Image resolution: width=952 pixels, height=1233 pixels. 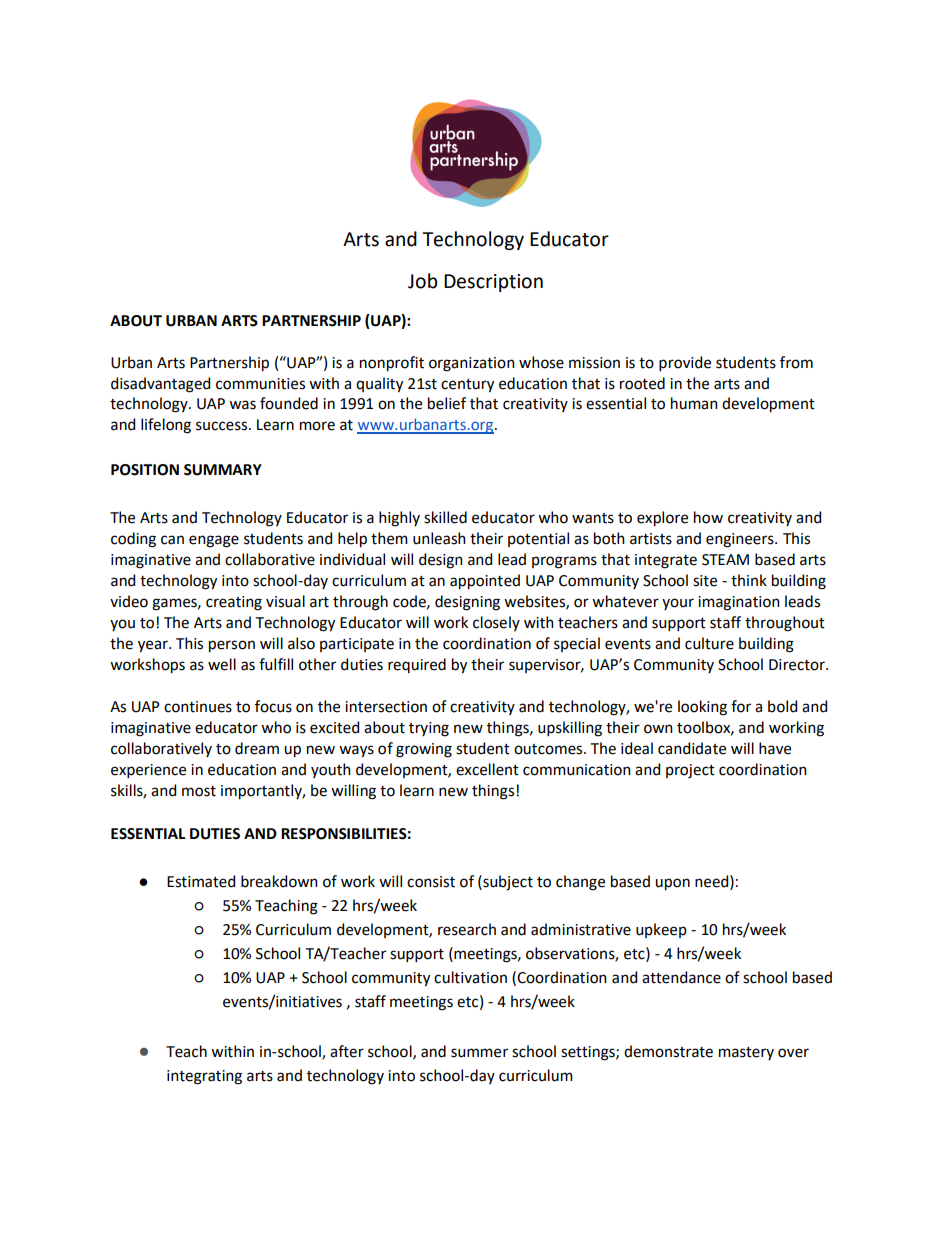 What do you see at coordinates (431, 882) in the screenshot?
I see `consist` at bounding box center [431, 882].
